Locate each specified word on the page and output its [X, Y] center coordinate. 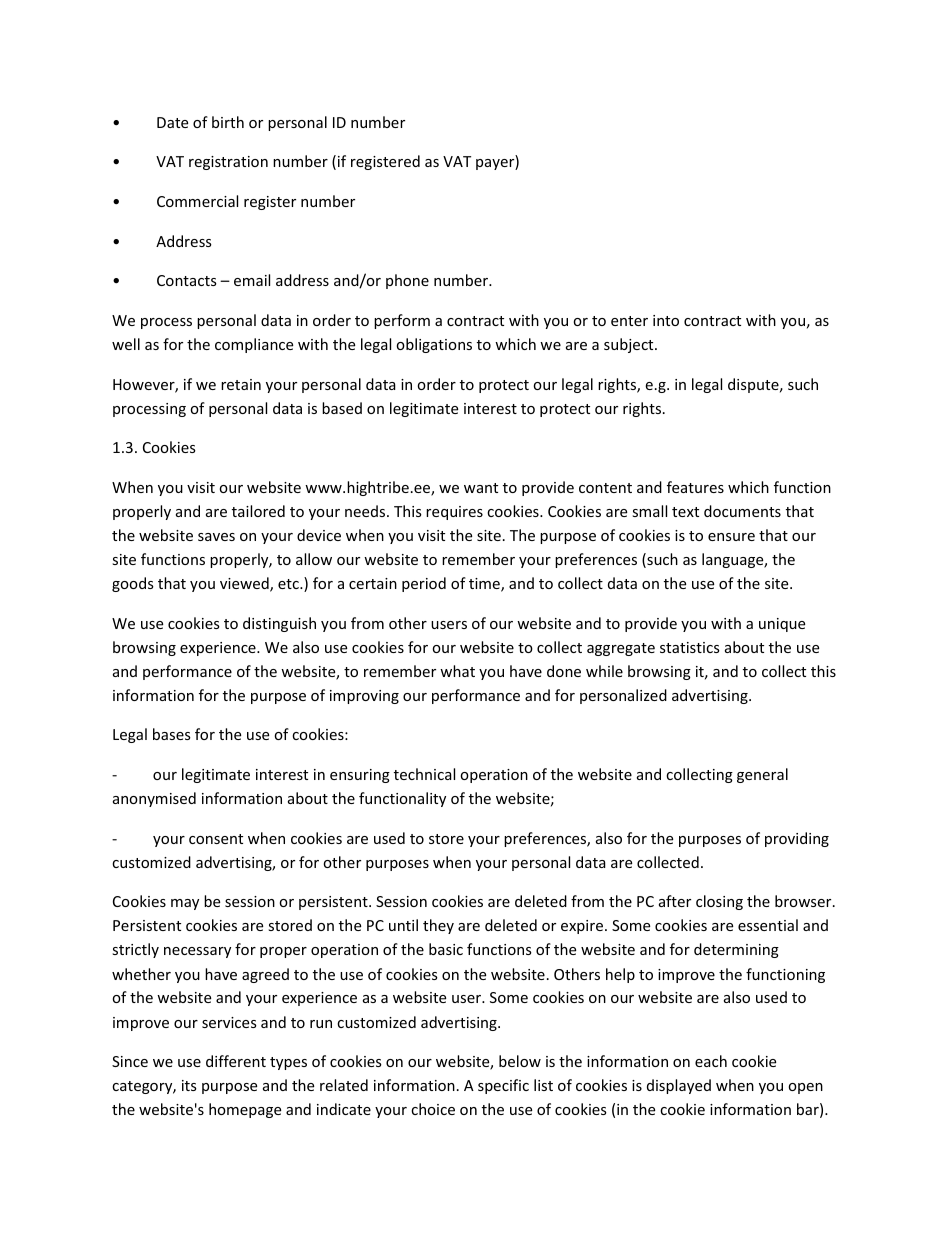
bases [172, 734]
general [762, 775]
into [666, 320]
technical [424, 774]
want [481, 488]
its [189, 1085]
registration [228, 163]
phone [407, 281]
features [695, 487]
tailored [258, 511]
